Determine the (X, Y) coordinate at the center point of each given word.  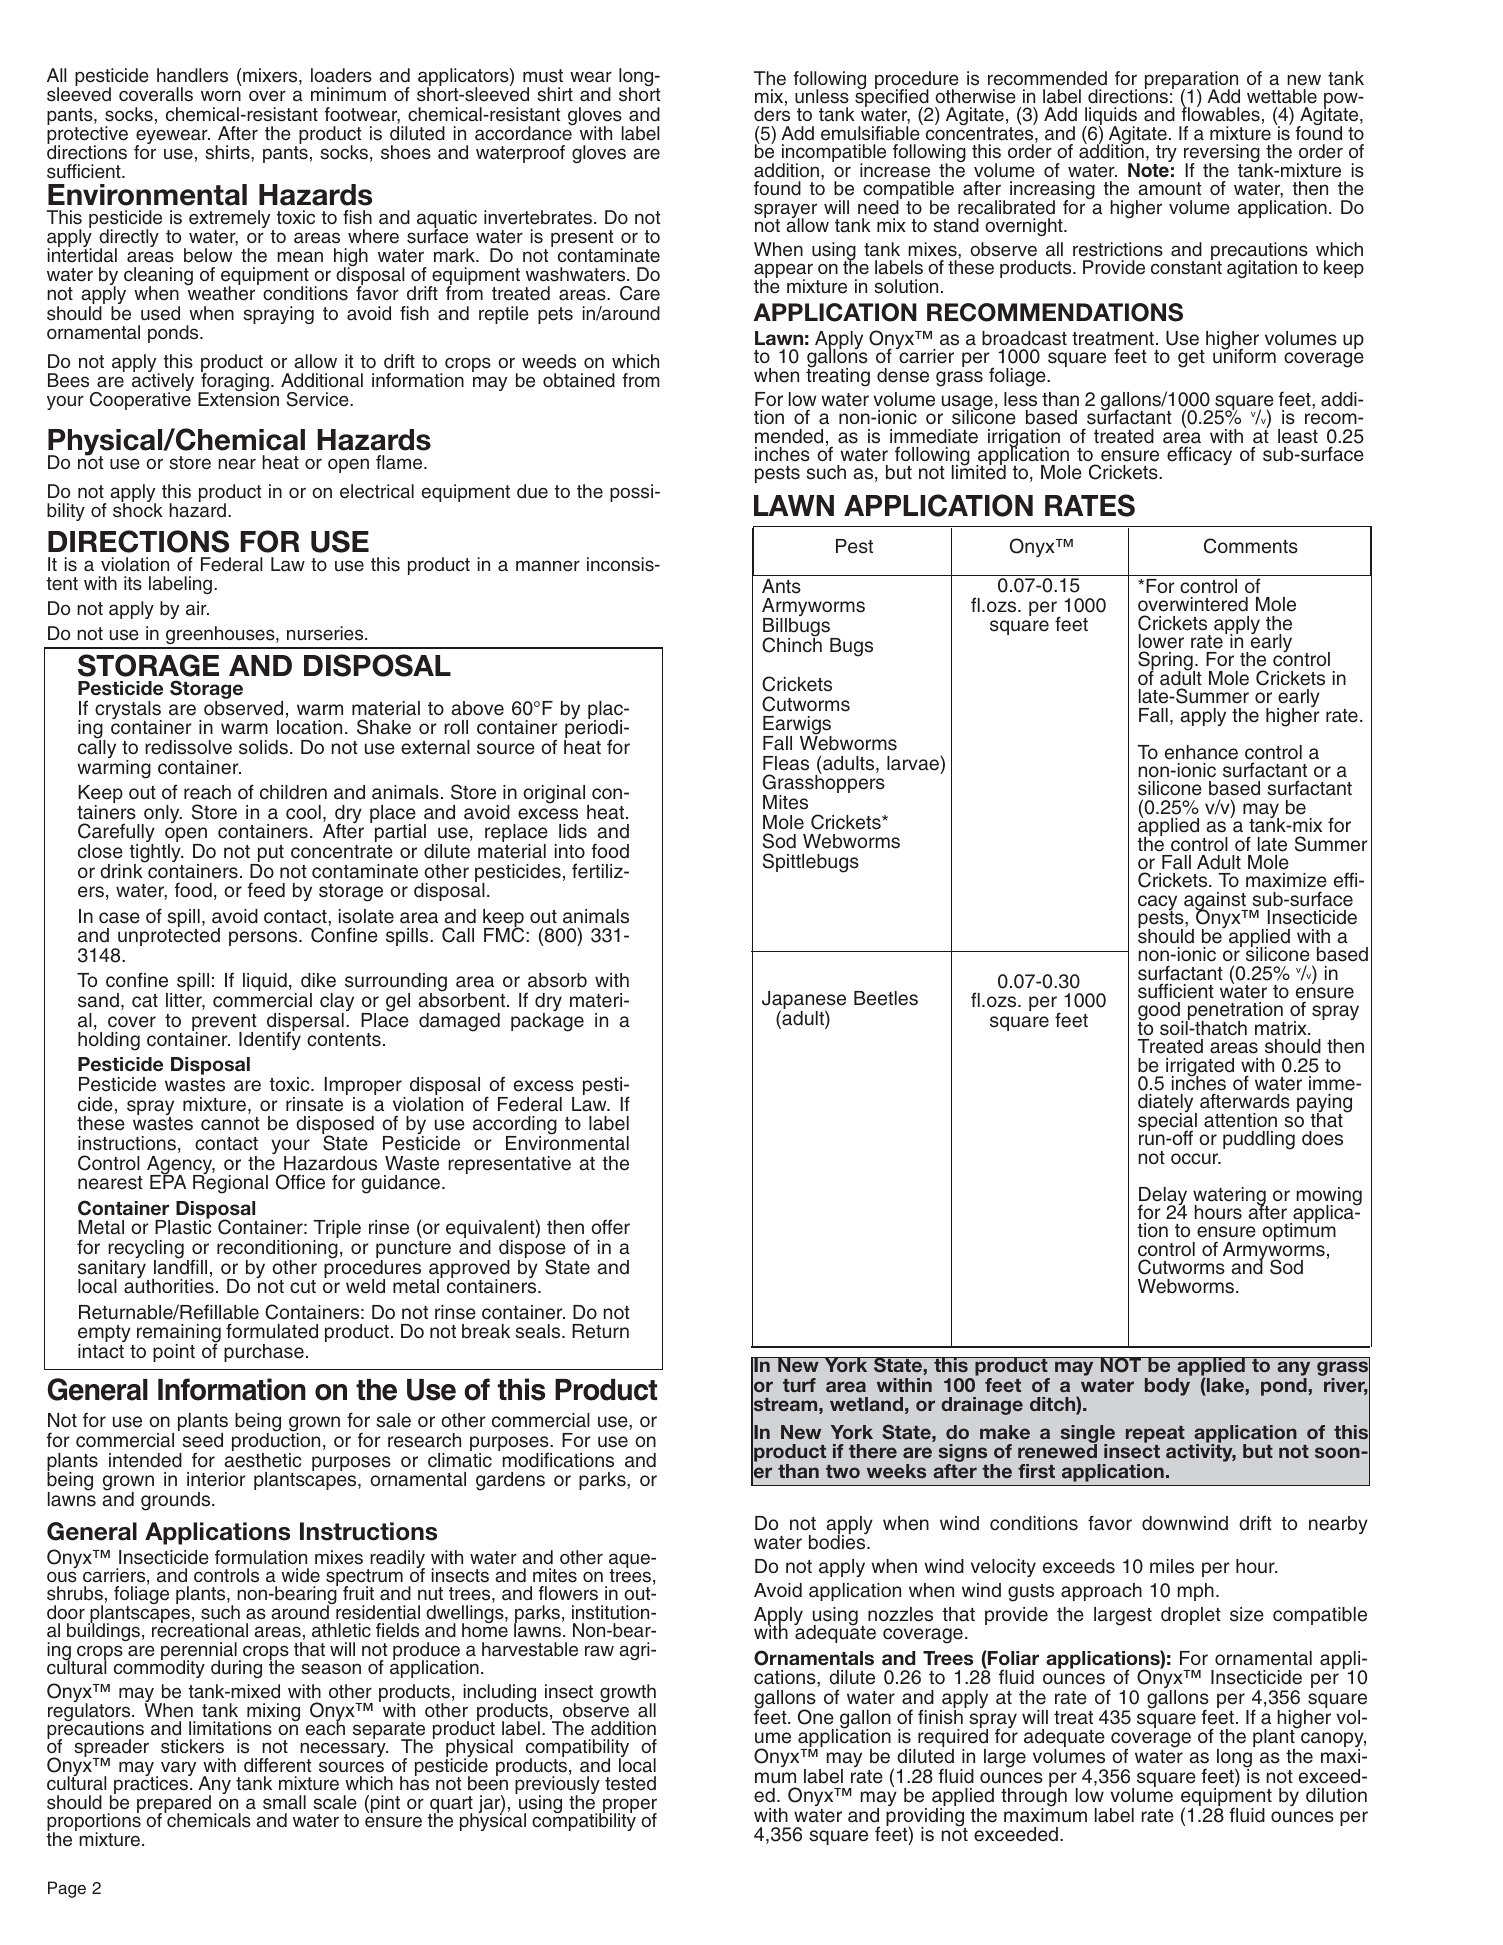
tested (630, 1783)
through (1034, 1797)
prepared (174, 1805)
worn (221, 95)
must (543, 76)
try (1165, 155)
